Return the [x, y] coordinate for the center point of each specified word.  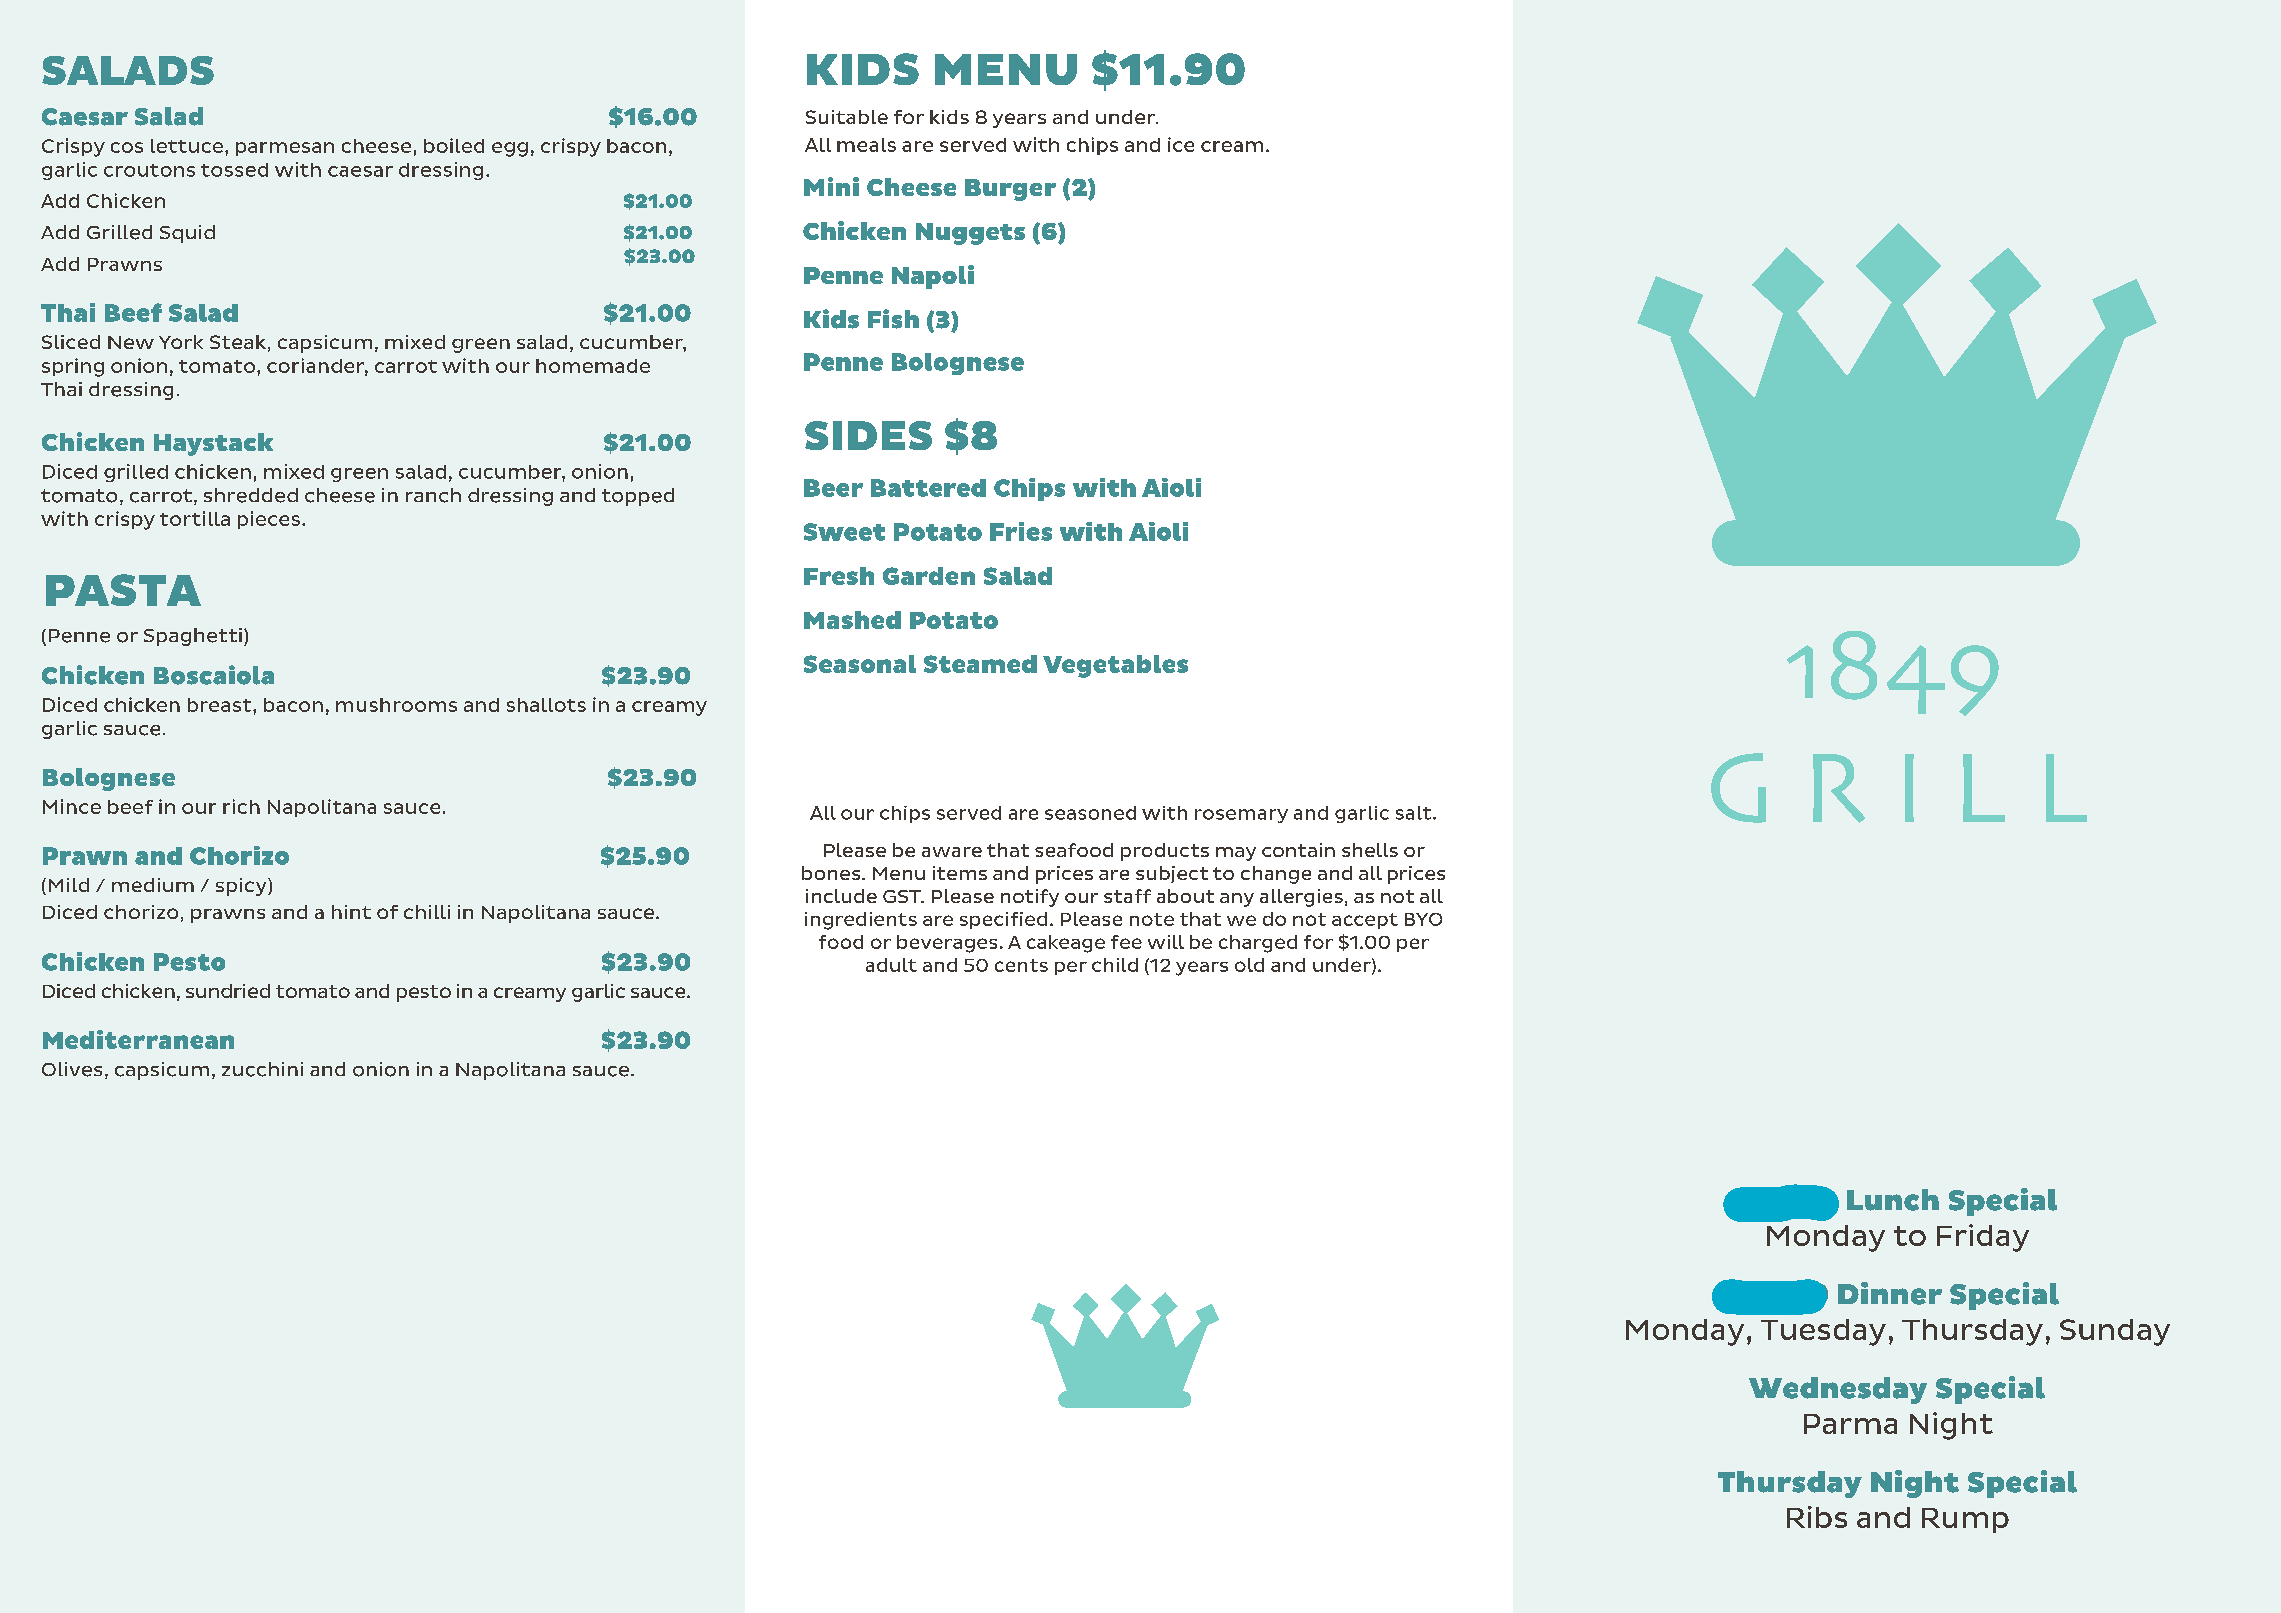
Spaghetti [193, 637]
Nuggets [970, 234]
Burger [1010, 190]
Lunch [1893, 1200]
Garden [929, 576]
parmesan [285, 149]
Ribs [1817, 1517]
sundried [228, 991]
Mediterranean [138, 1039]
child [1115, 965]
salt [1415, 813]
